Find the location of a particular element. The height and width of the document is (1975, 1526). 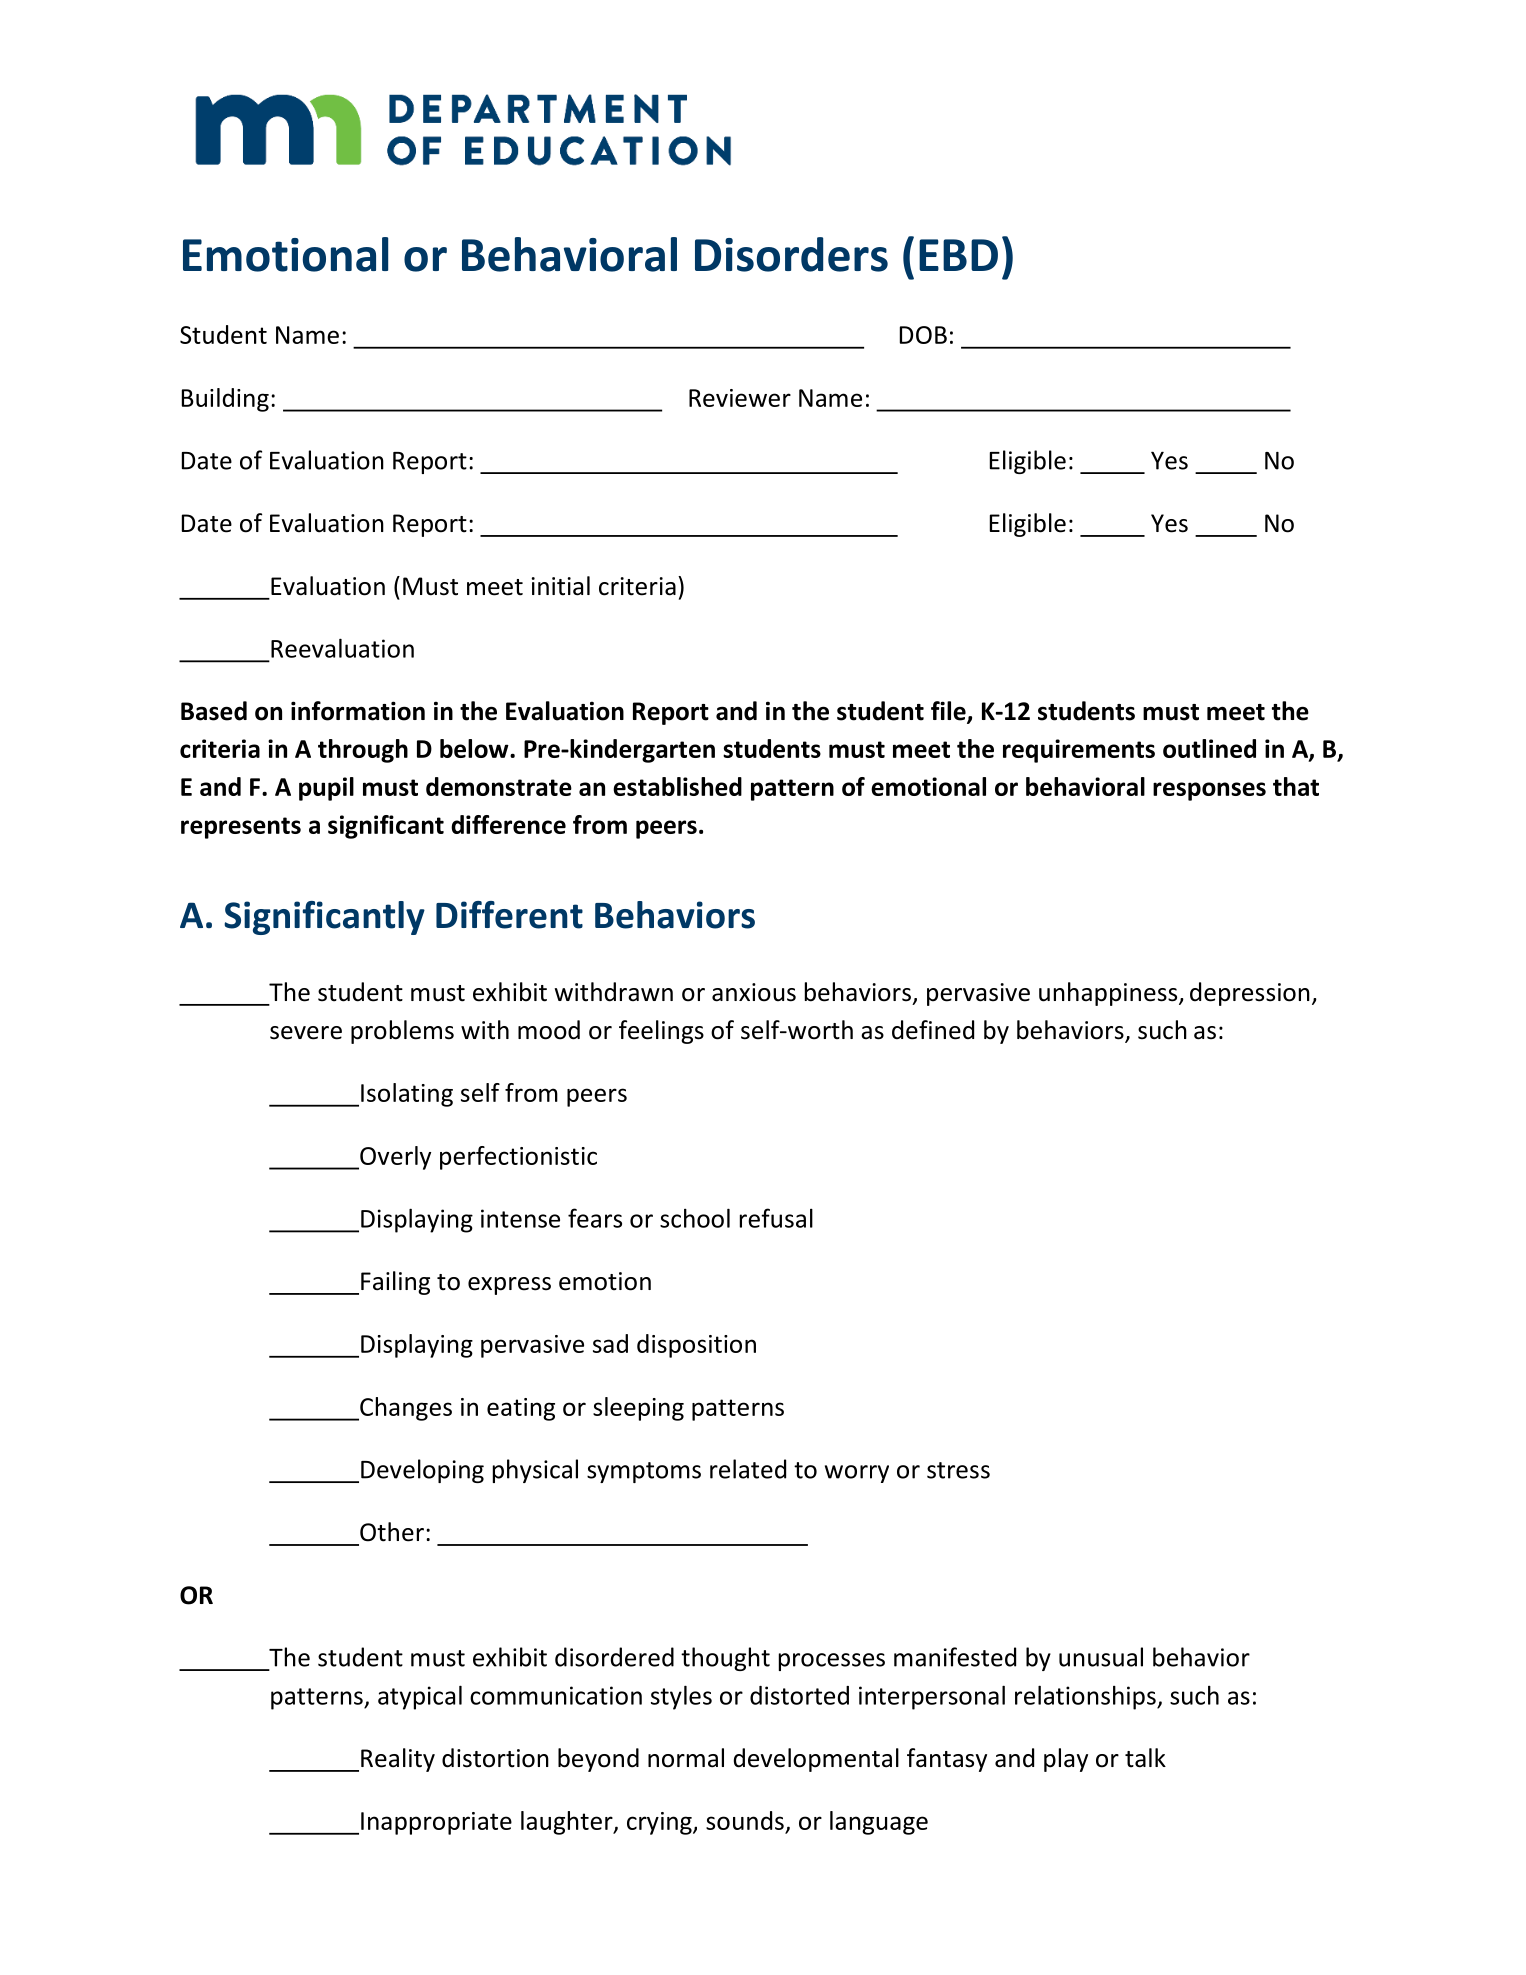

Disorders is located at coordinates (791, 254).
